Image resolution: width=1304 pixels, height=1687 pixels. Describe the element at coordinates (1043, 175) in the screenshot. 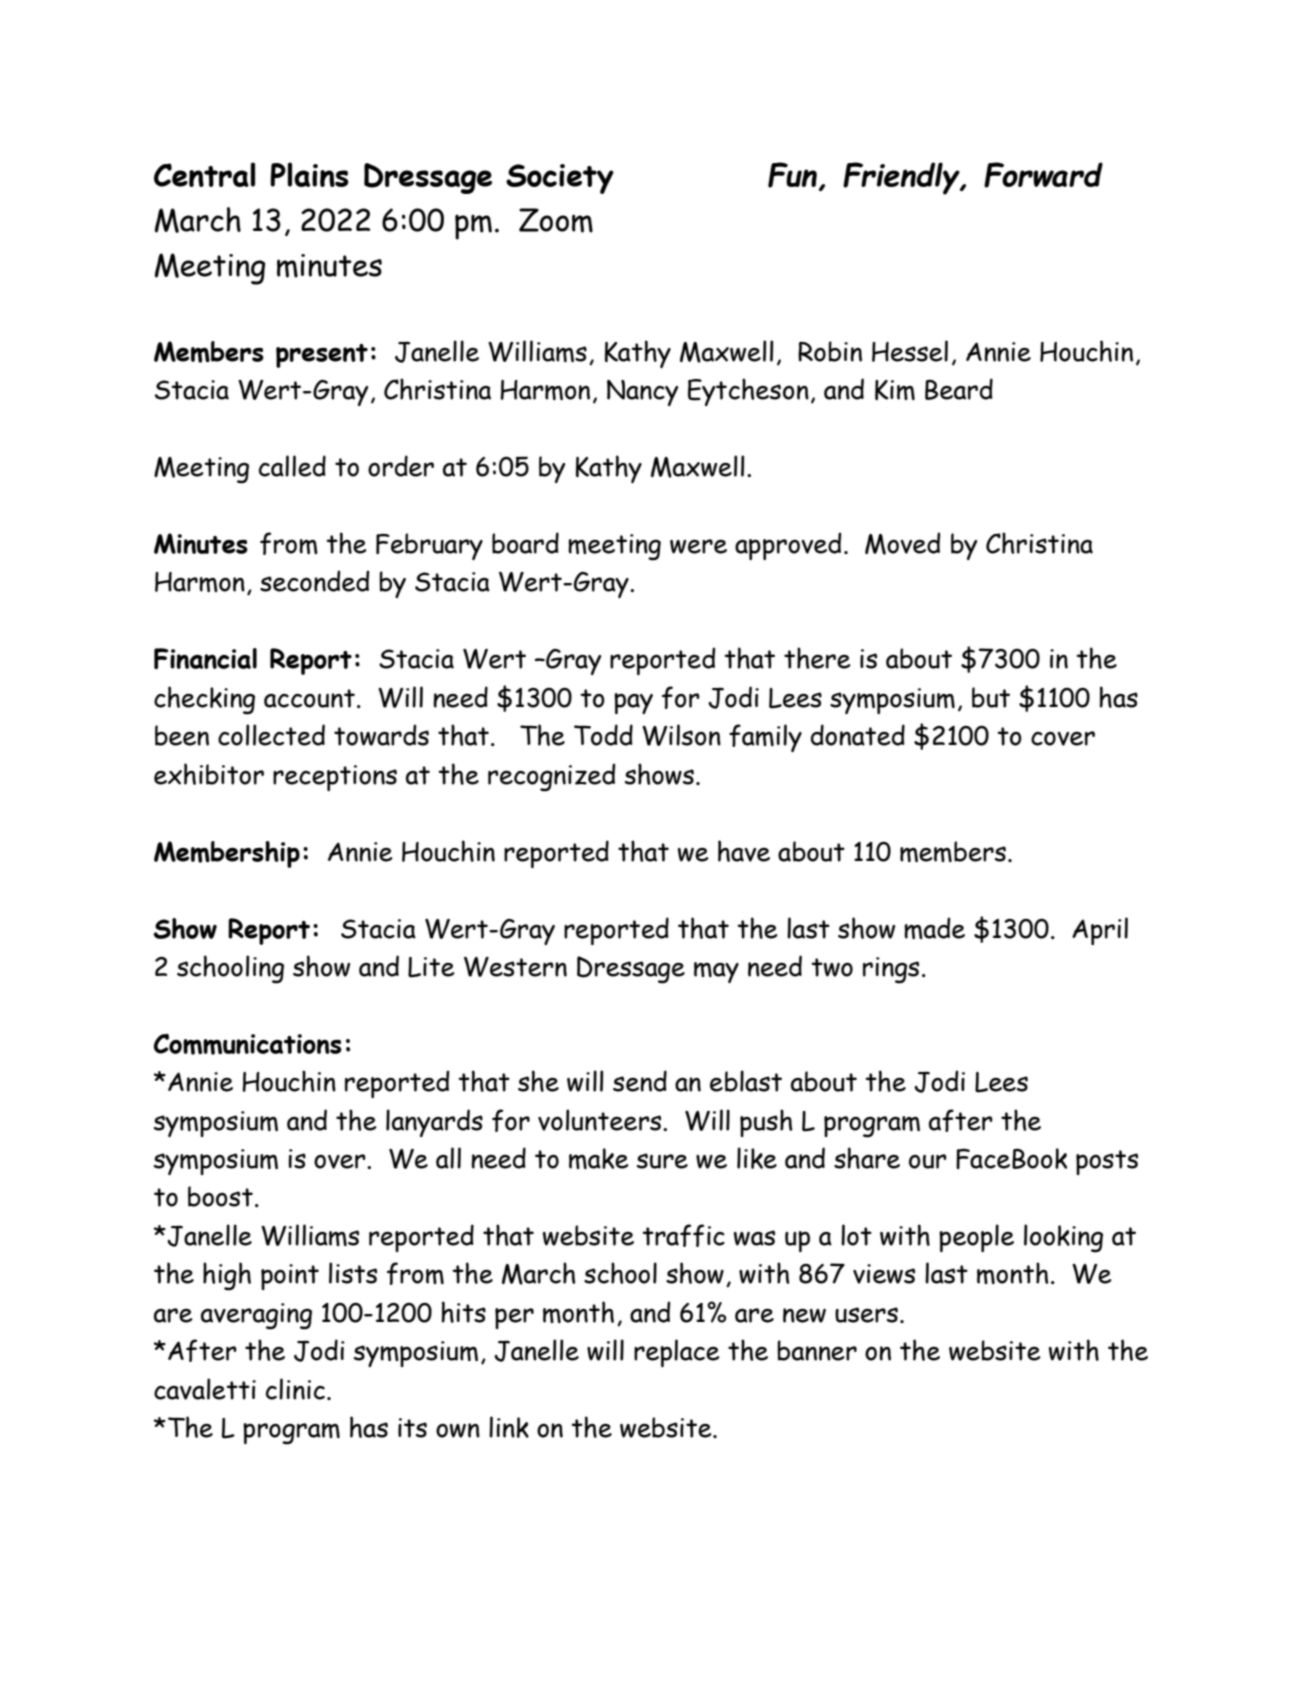

I see `Forward` at that location.
